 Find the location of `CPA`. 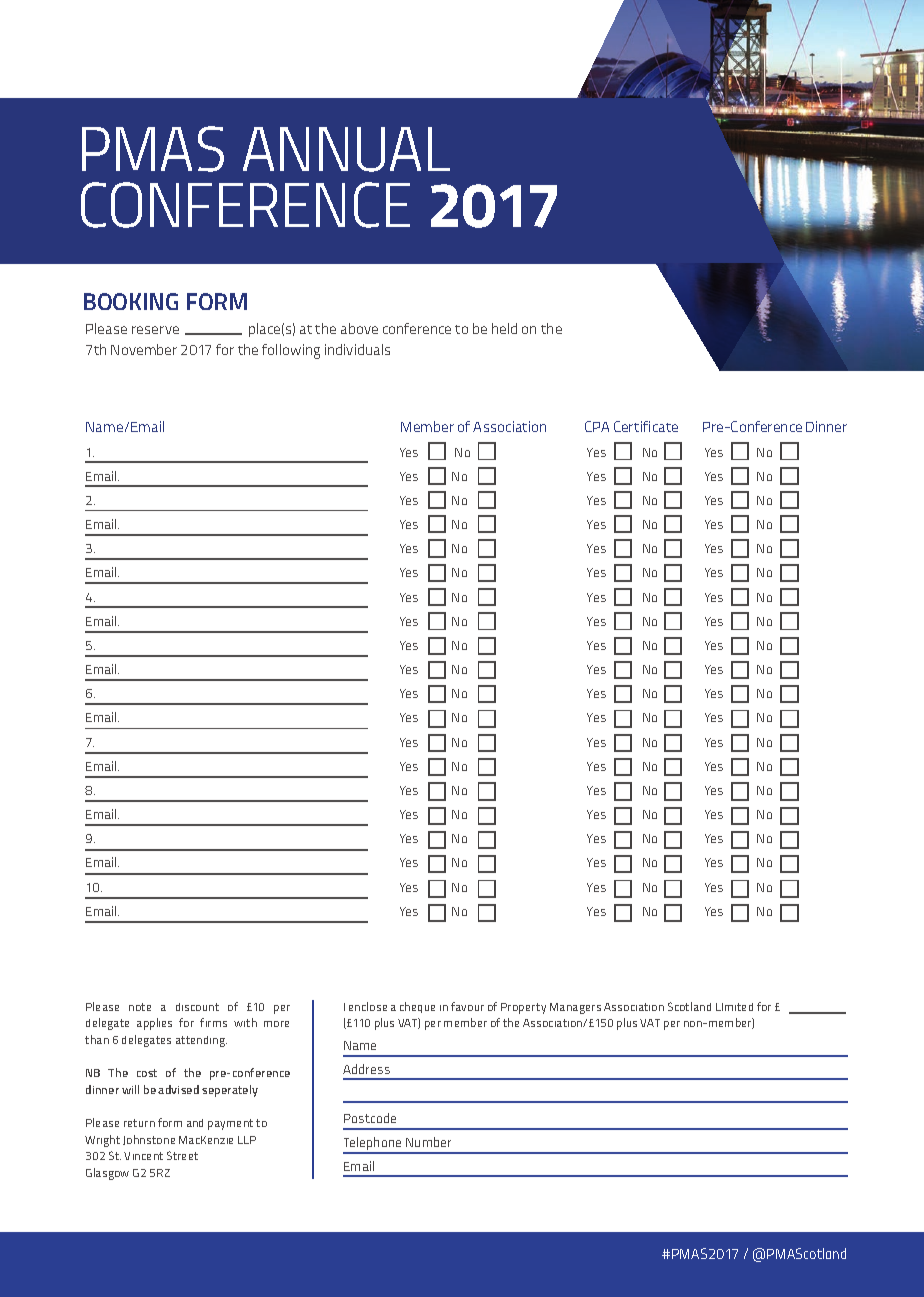

CPA is located at coordinates (597, 426).
